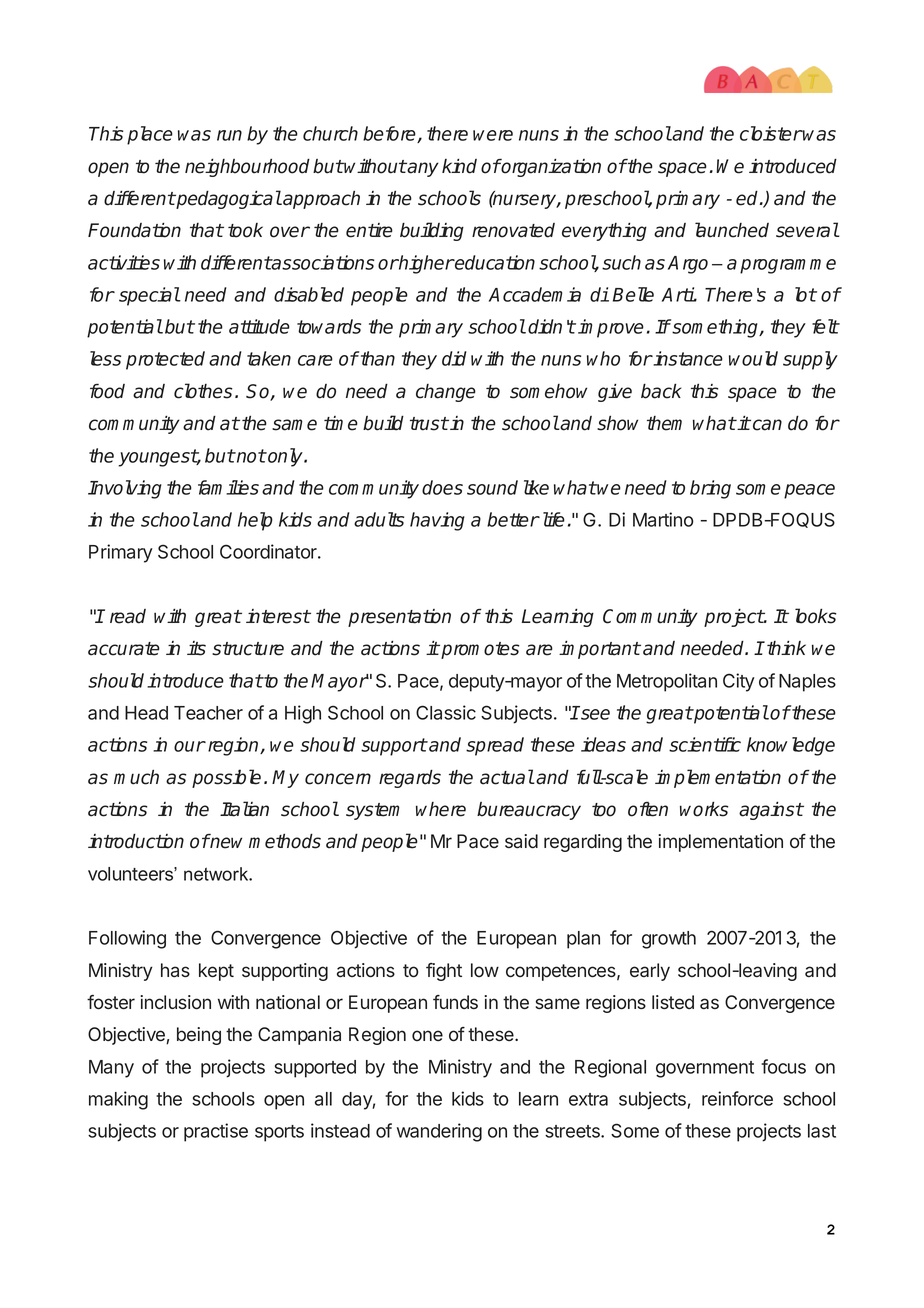 The height and width of the screenshot is (1308, 924). Describe the element at coordinates (771, 133) in the screenshot. I see `cloister` at that location.
